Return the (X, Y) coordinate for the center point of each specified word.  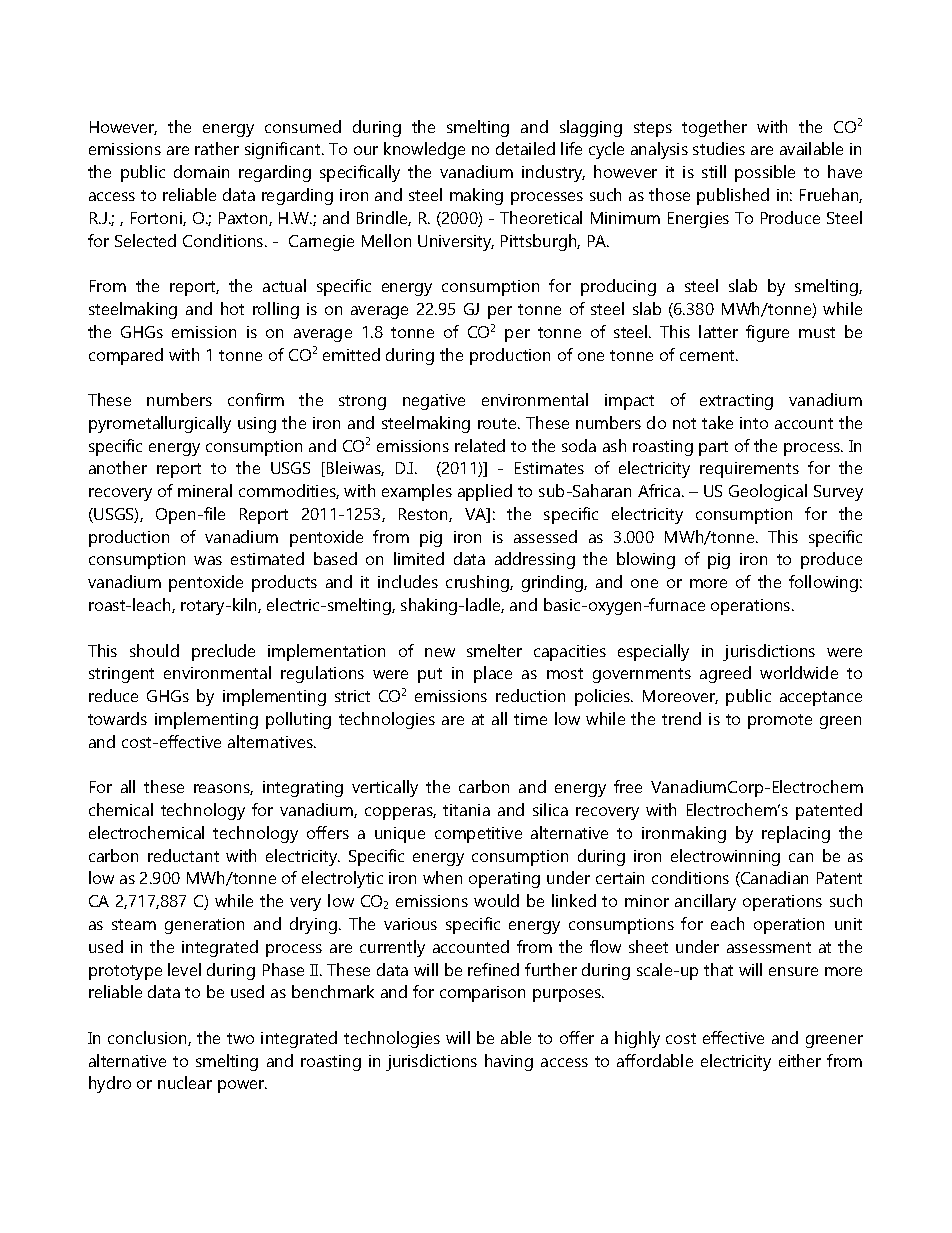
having (509, 1062)
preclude (223, 652)
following (823, 583)
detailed (525, 148)
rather (217, 148)
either (800, 1060)
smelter (494, 650)
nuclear (185, 1082)
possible (765, 173)
